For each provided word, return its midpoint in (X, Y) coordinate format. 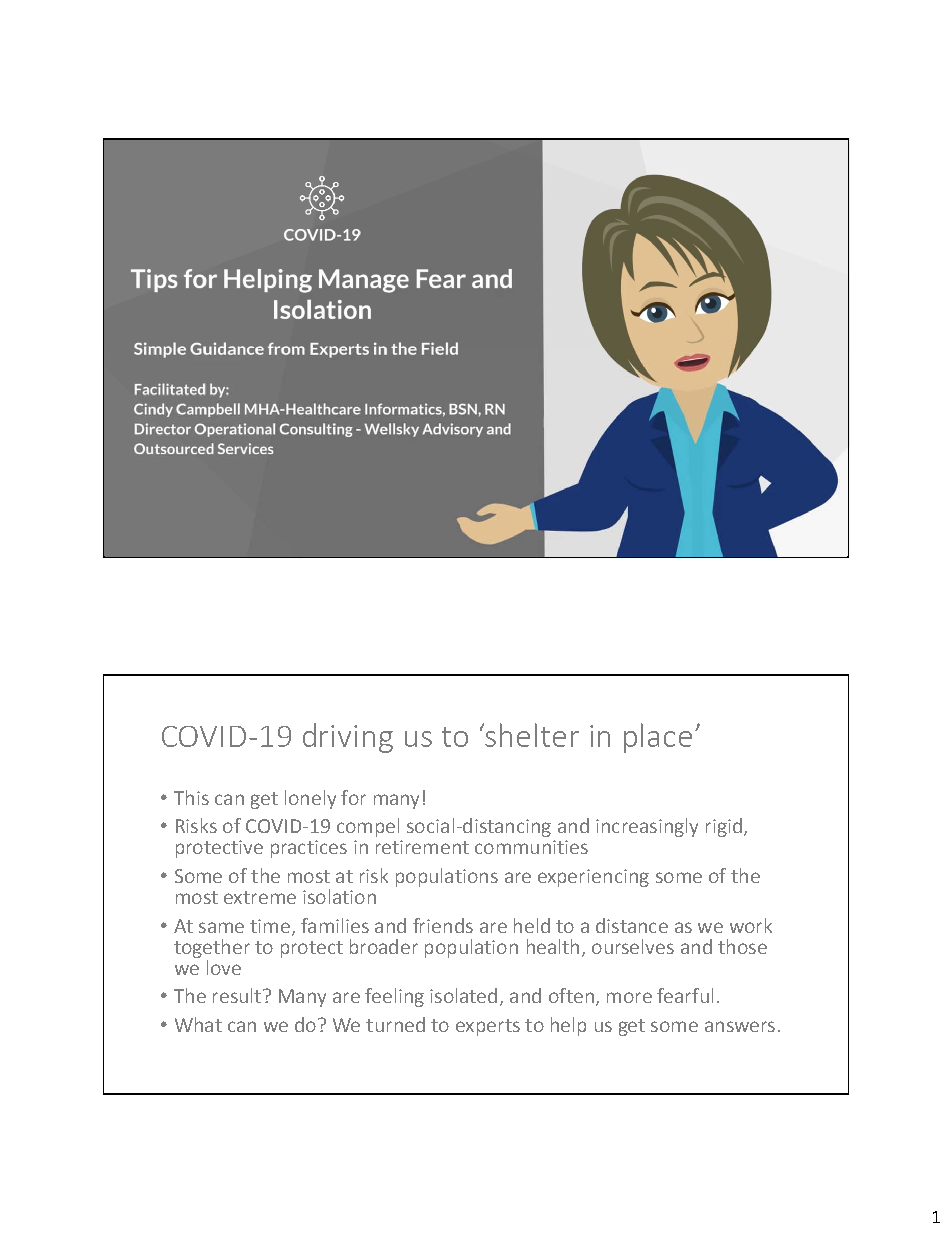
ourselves (633, 946)
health (553, 946)
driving (348, 738)
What (198, 1024)
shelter (532, 735)
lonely (310, 799)
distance (632, 925)
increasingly (647, 827)
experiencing (593, 878)
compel (368, 827)
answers (740, 1026)
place (658, 738)
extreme (260, 897)
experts (488, 1027)
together (212, 948)
